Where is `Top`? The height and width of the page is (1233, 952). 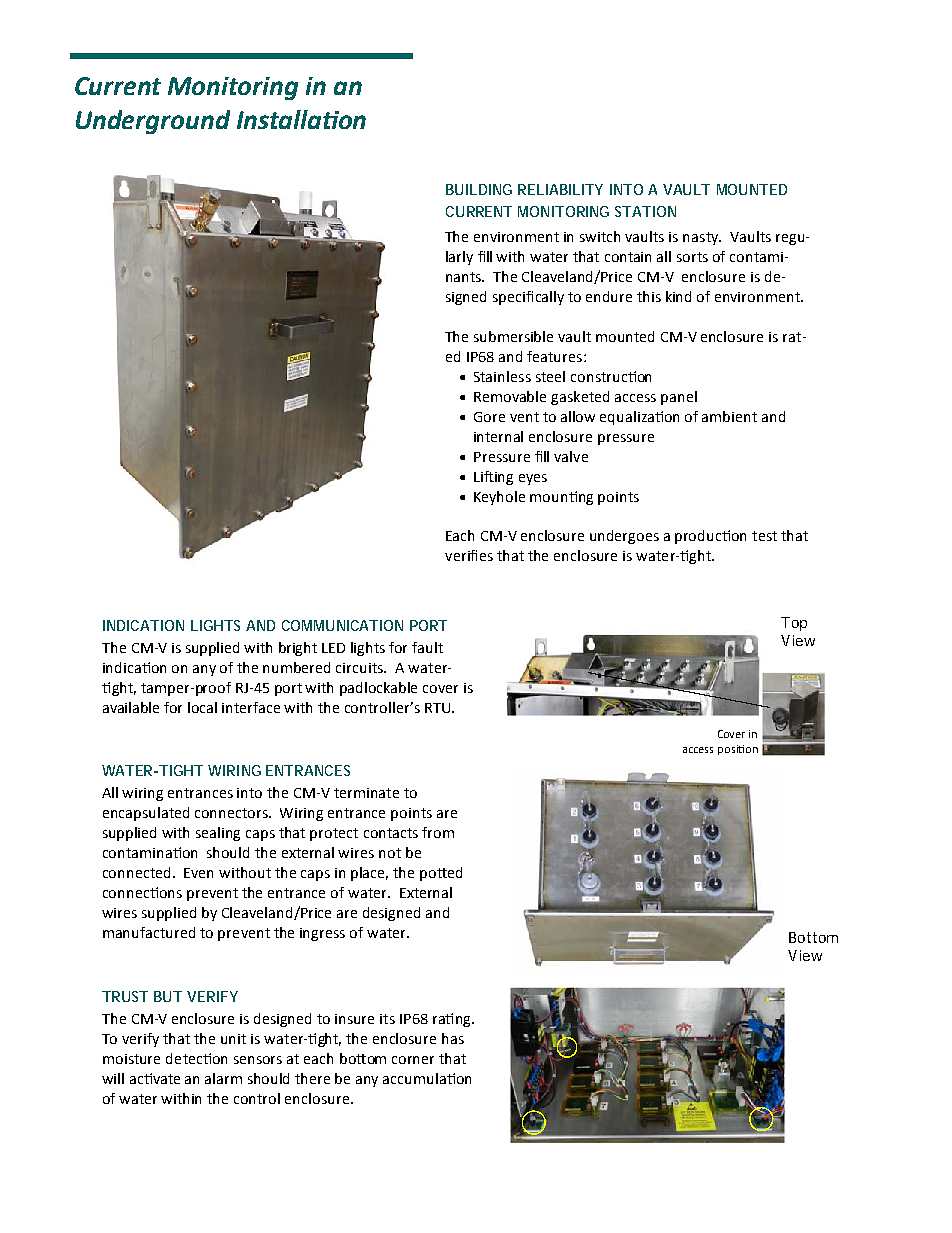 Top is located at coordinates (794, 624).
